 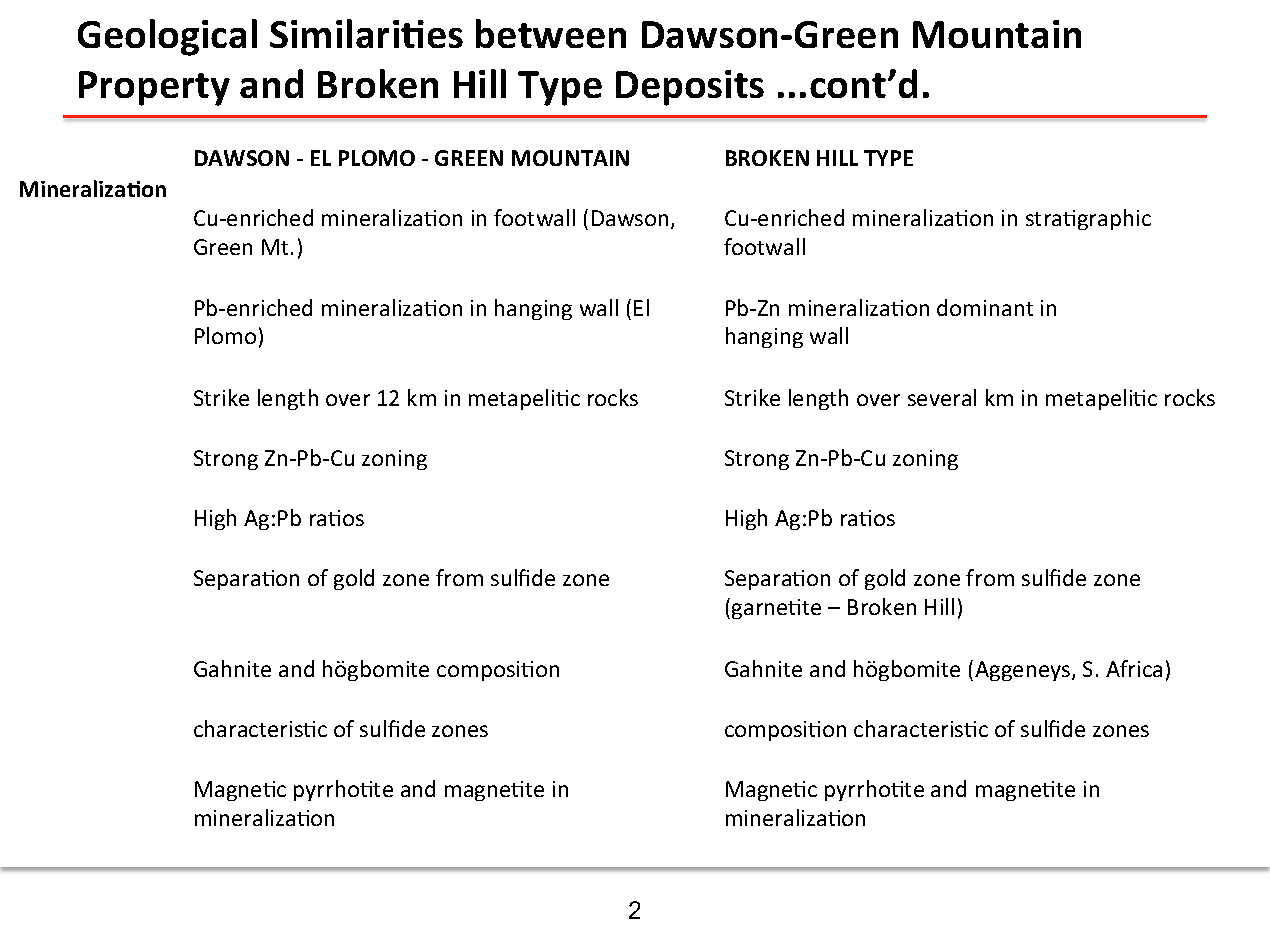 I want to click on Deposits, so click(x=690, y=88).
